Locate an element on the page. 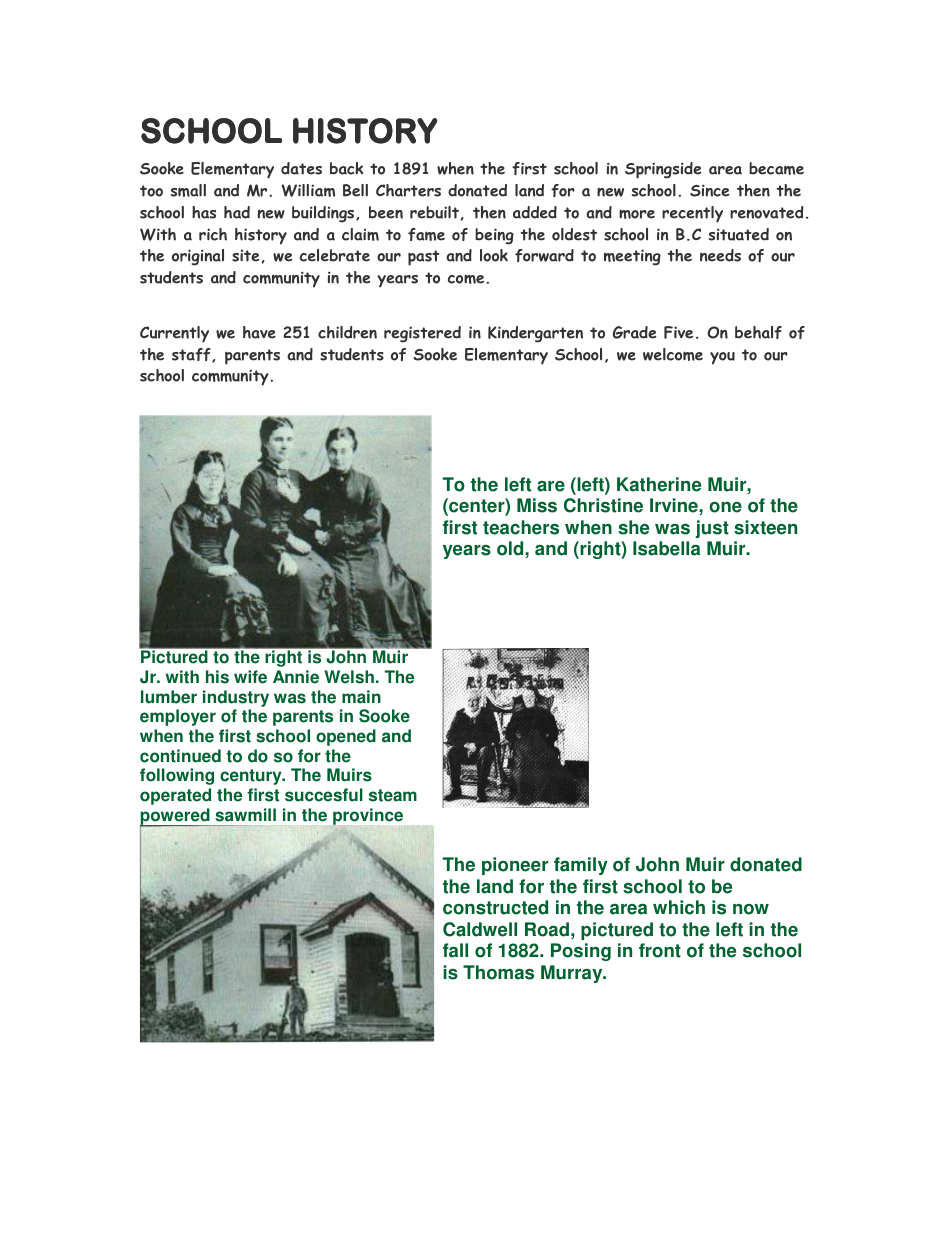 The height and width of the page is (1233, 952). industry is located at coordinates (236, 698).
